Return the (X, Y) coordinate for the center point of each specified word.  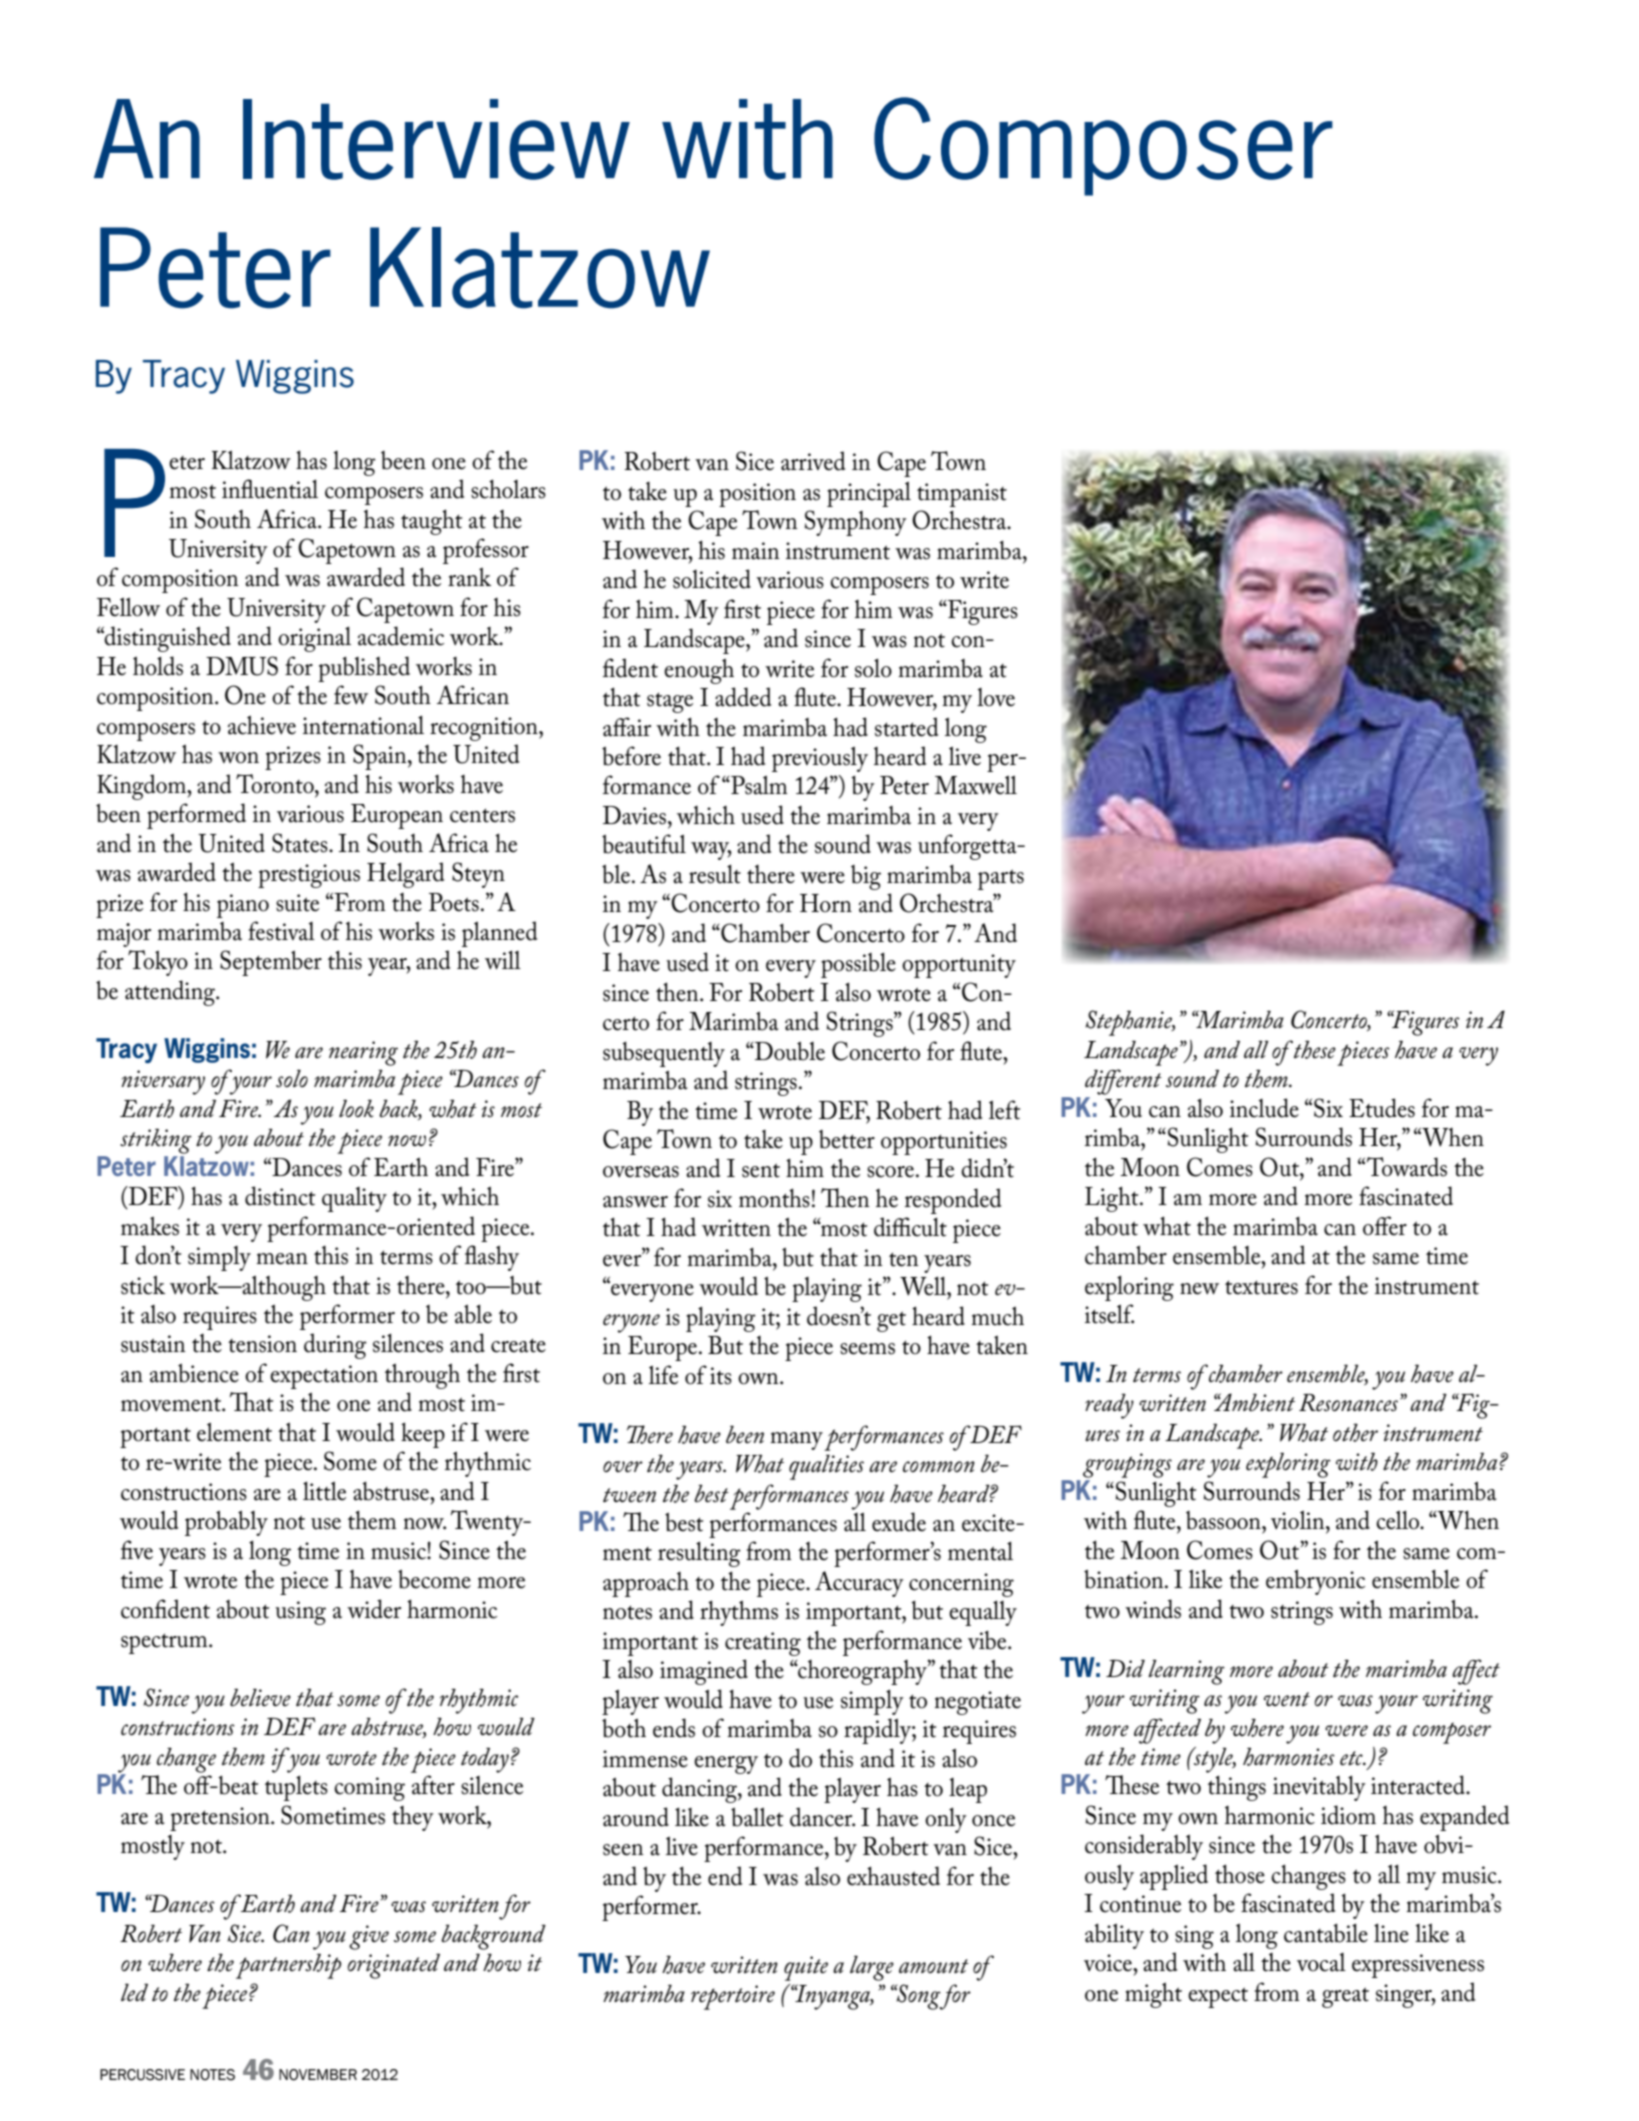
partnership (288, 1966)
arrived (813, 461)
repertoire (733, 1997)
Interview (436, 139)
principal (869, 494)
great (1345, 1997)
